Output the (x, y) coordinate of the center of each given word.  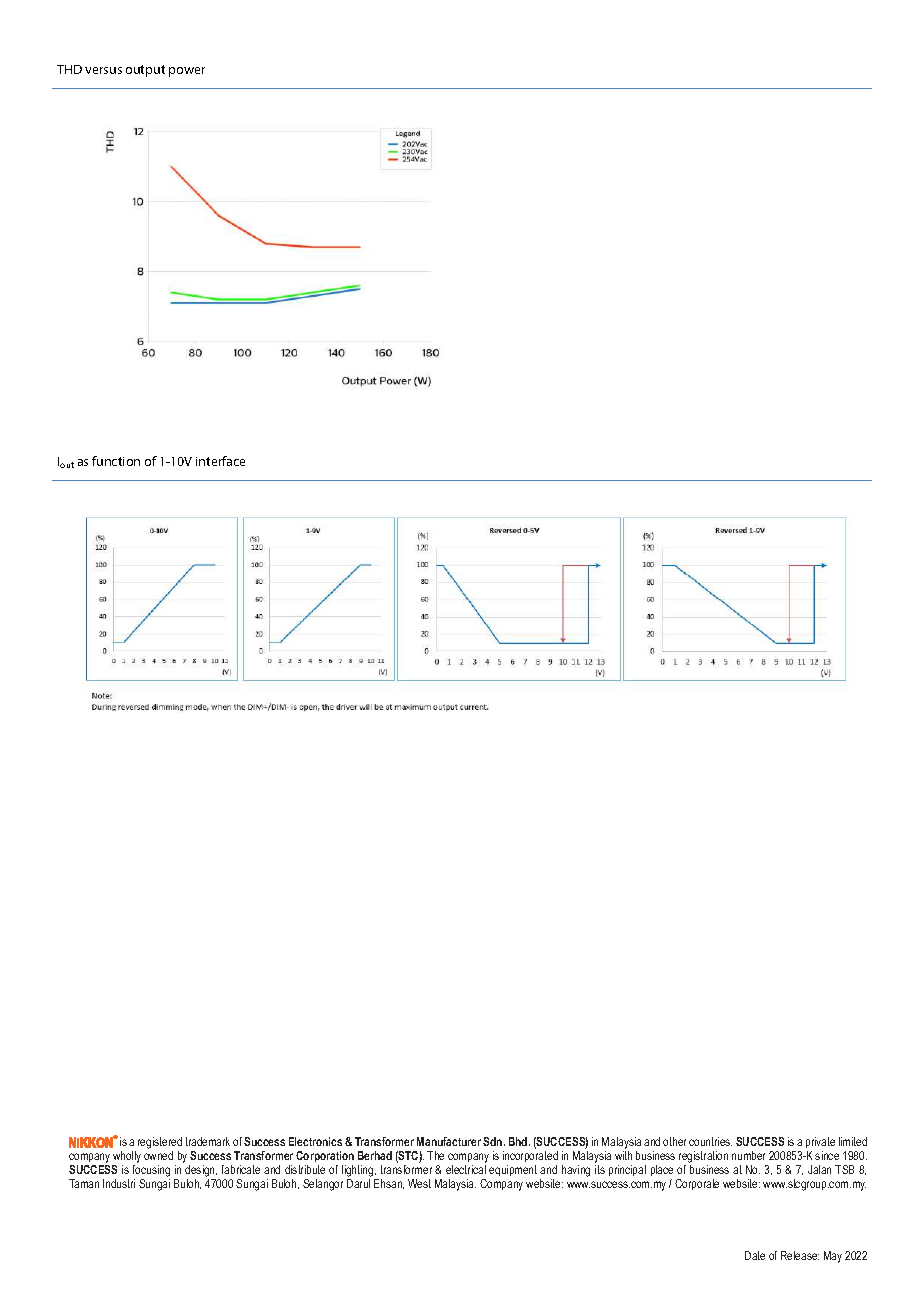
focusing (151, 1172)
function (116, 461)
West (419, 1183)
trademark (208, 1141)
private (820, 1144)
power (187, 72)
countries (710, 1141)
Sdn (494, 1141)
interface (220, 461)
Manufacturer (449, 1141)
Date (755, 1255)
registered (160, 1144)
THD (69, 69)
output (145, 71)
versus (103, 70)
